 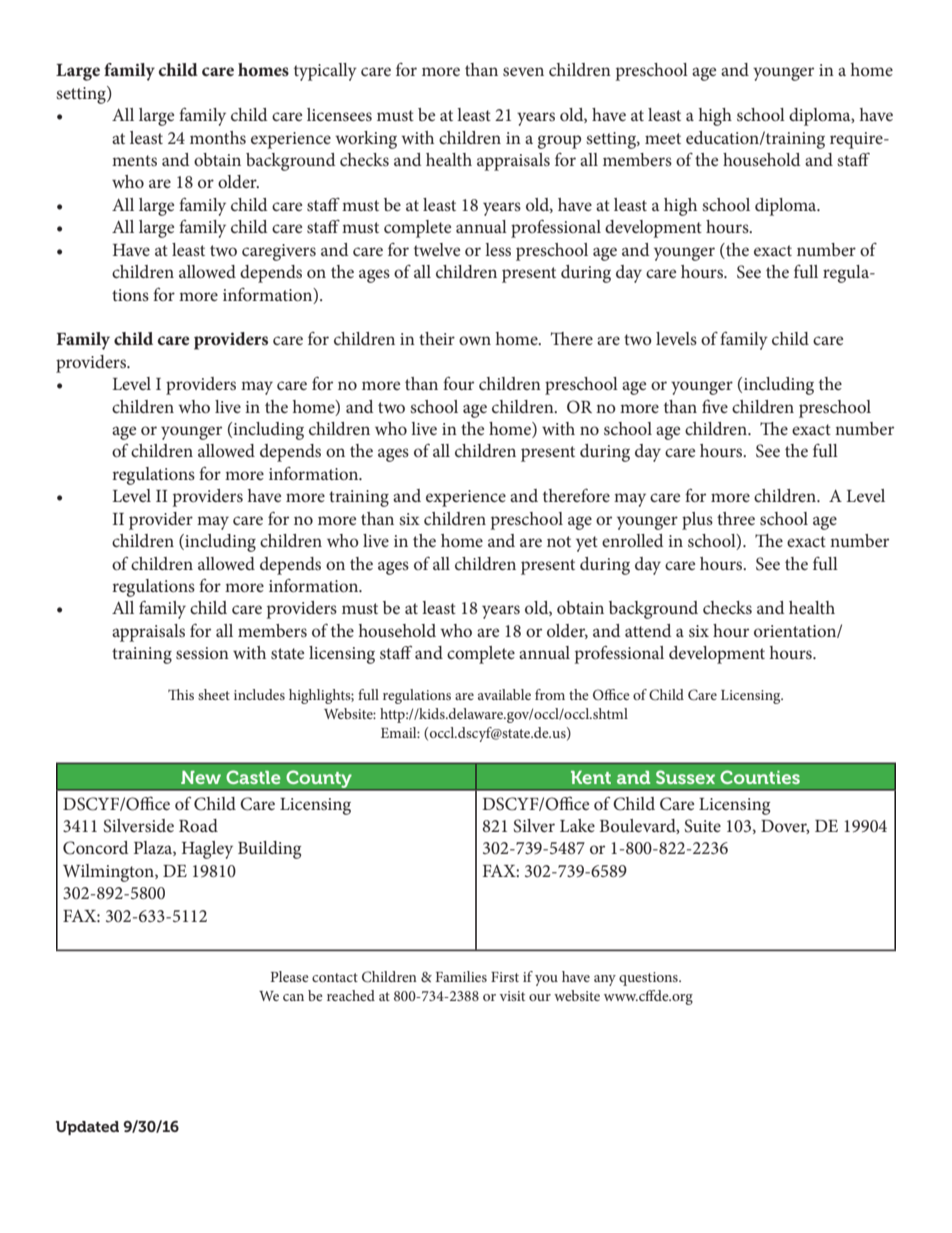 I want to click on months, so click(x=218, y=137).
